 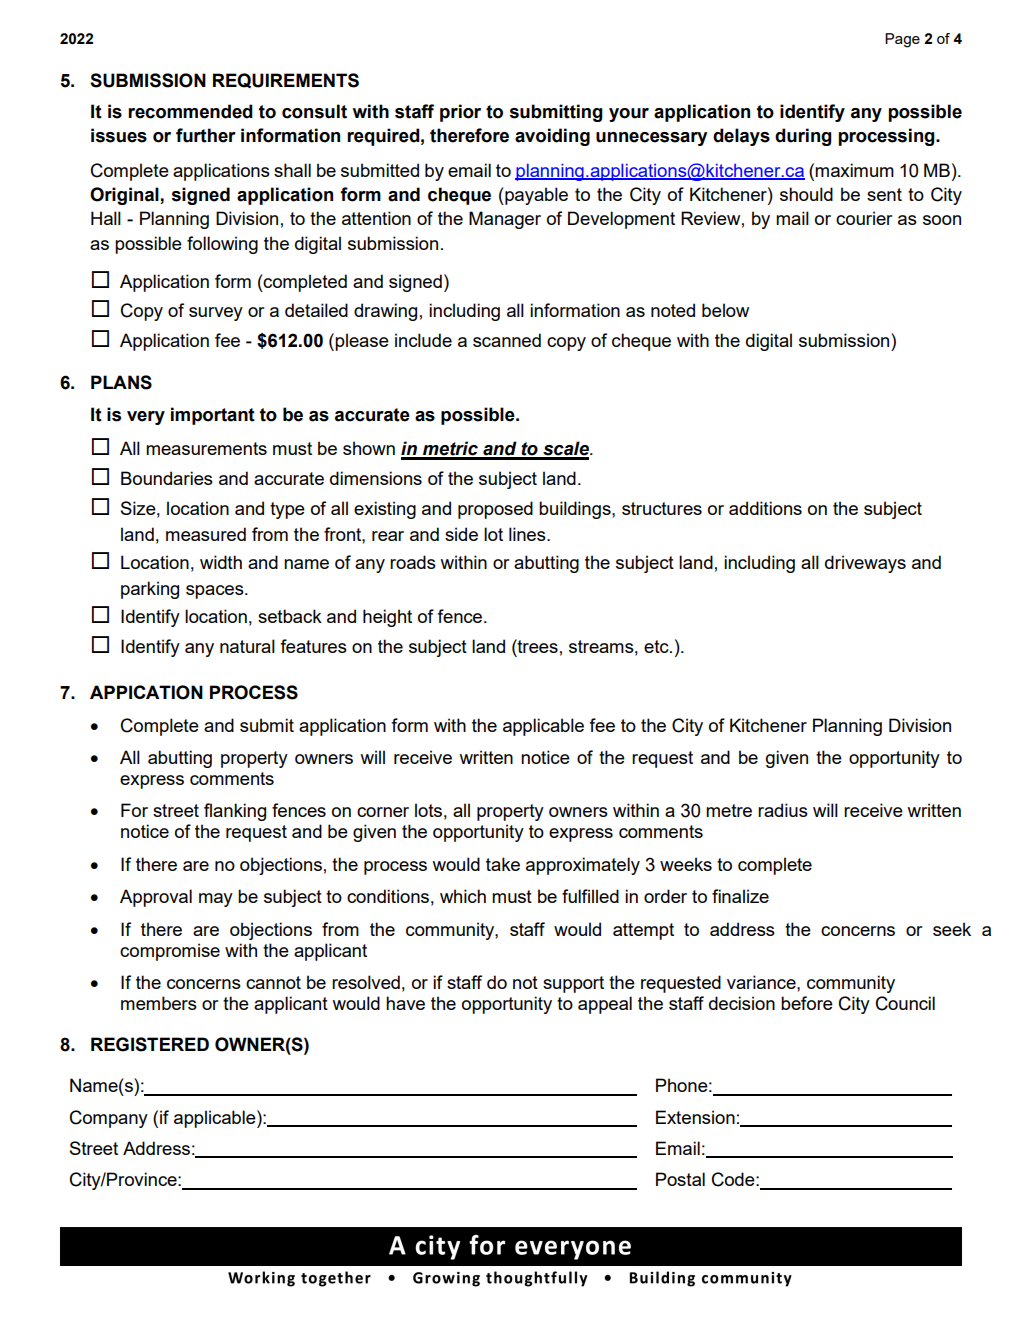 I want to click on scanned, so click(x=507, y=340).
